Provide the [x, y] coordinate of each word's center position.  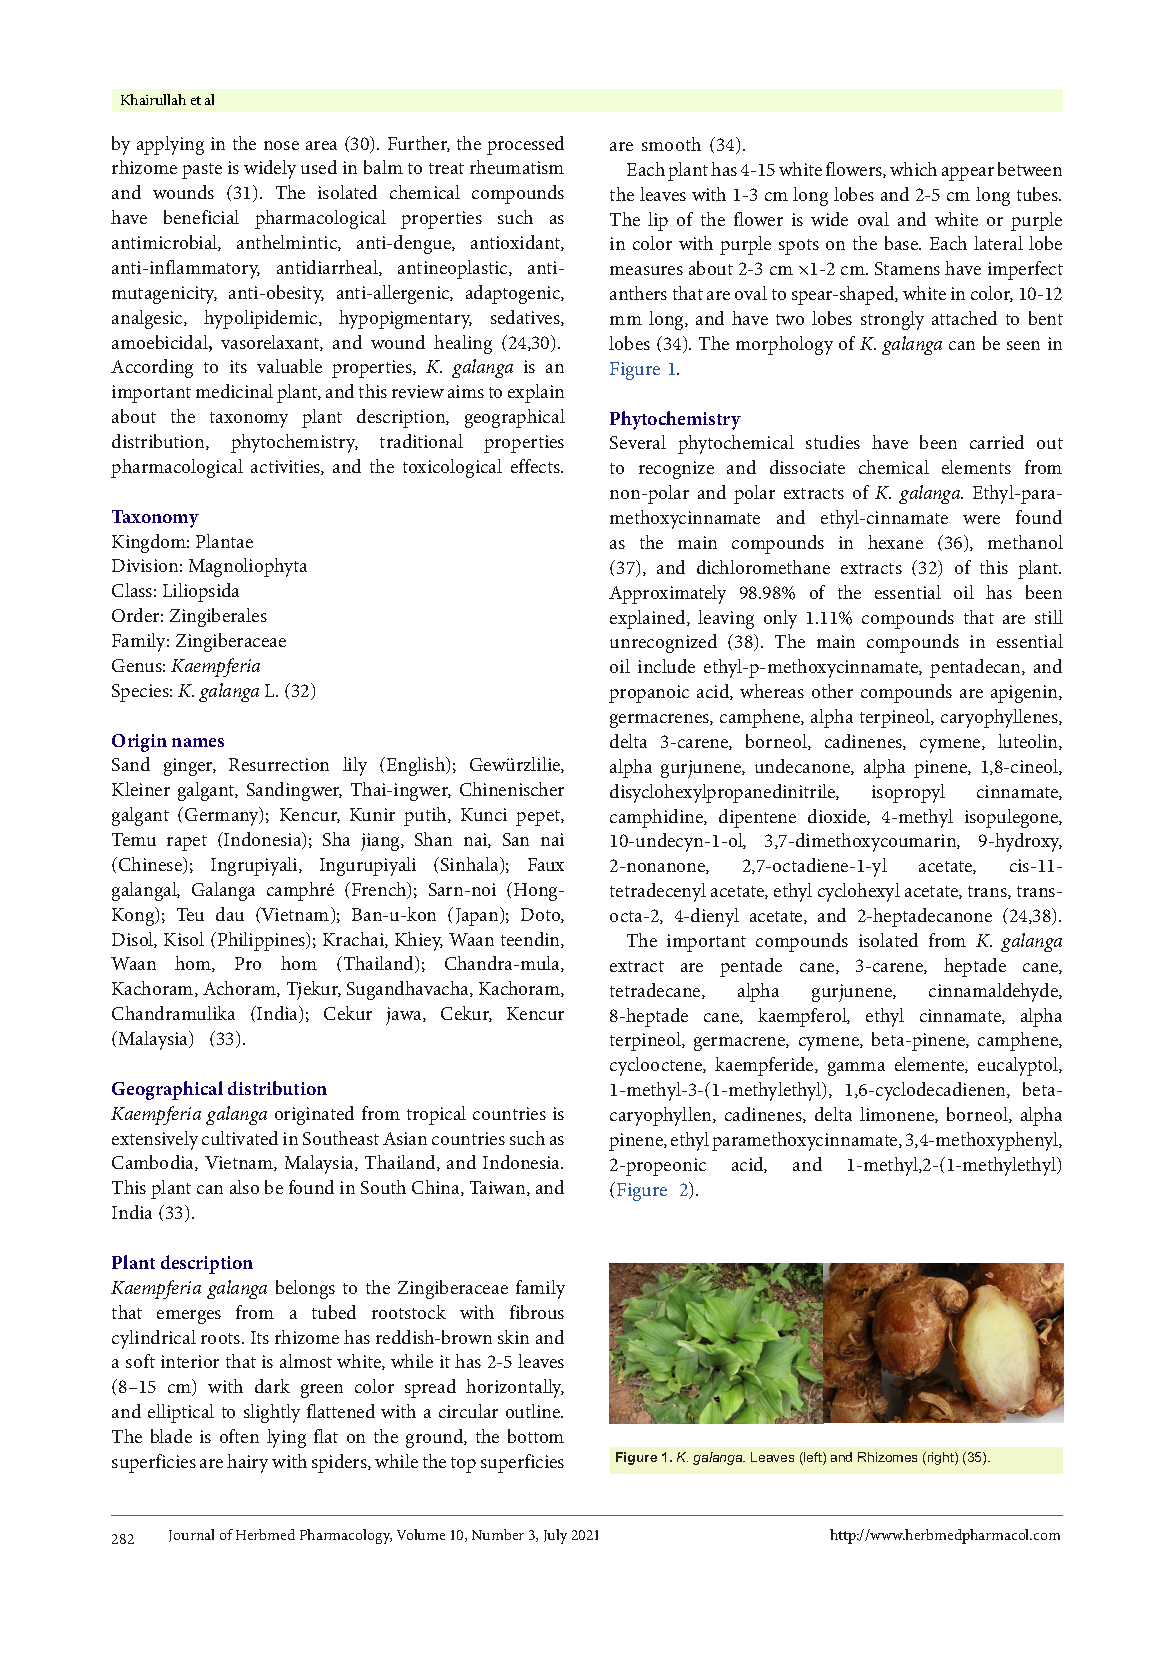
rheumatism [517, 167]
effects [536, 466]
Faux [546, 864]
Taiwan [499, 1188]
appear [968, 174]
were [981, 519]
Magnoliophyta [248, 567]
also [244, 1187]
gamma [856, 1069]
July [555, 1536]
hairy [247, 1463]
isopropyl [908, 793]
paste [202, 171]
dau [230, 914]
